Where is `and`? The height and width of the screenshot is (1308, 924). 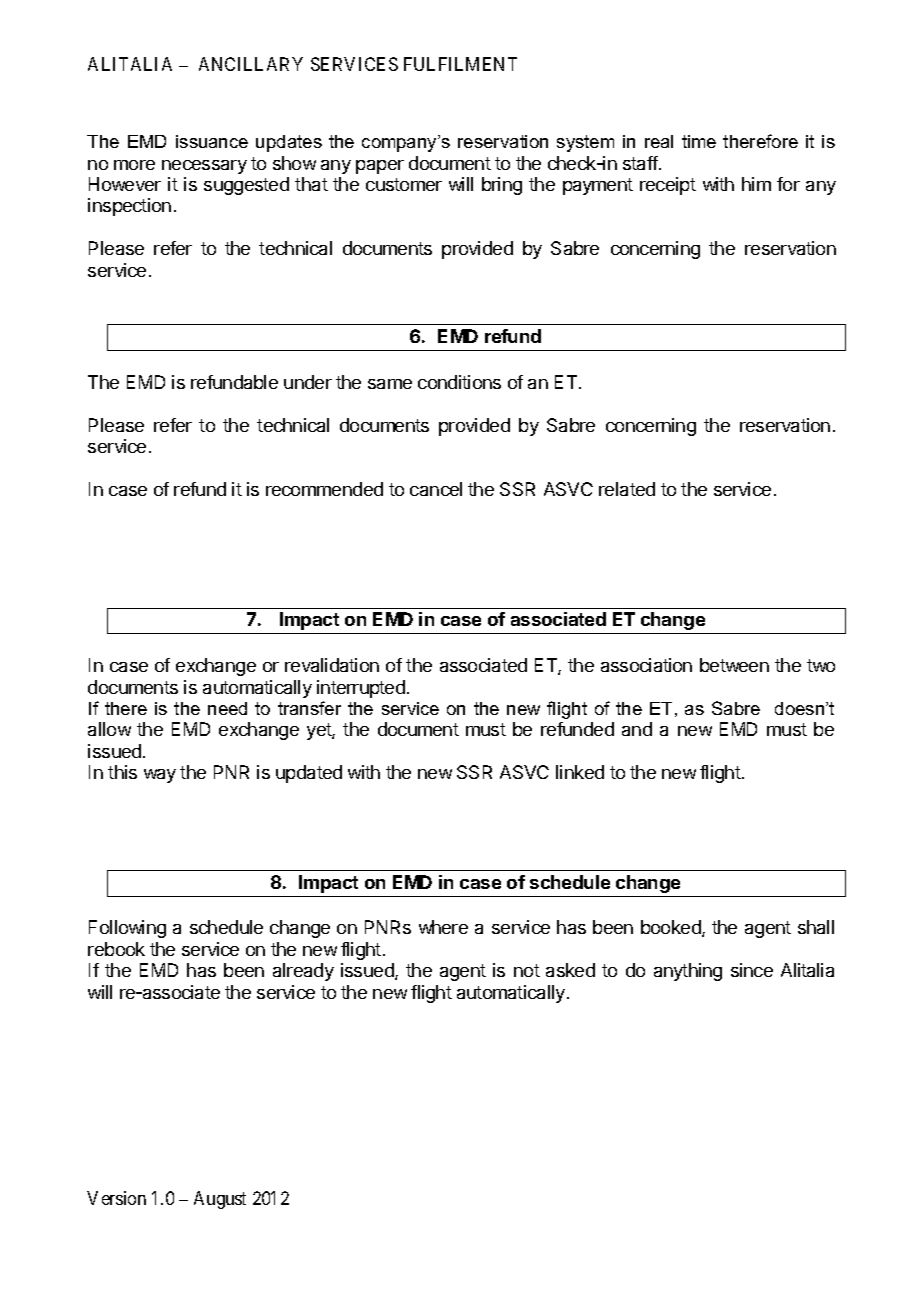
and is located at coordinates (637, 729).
